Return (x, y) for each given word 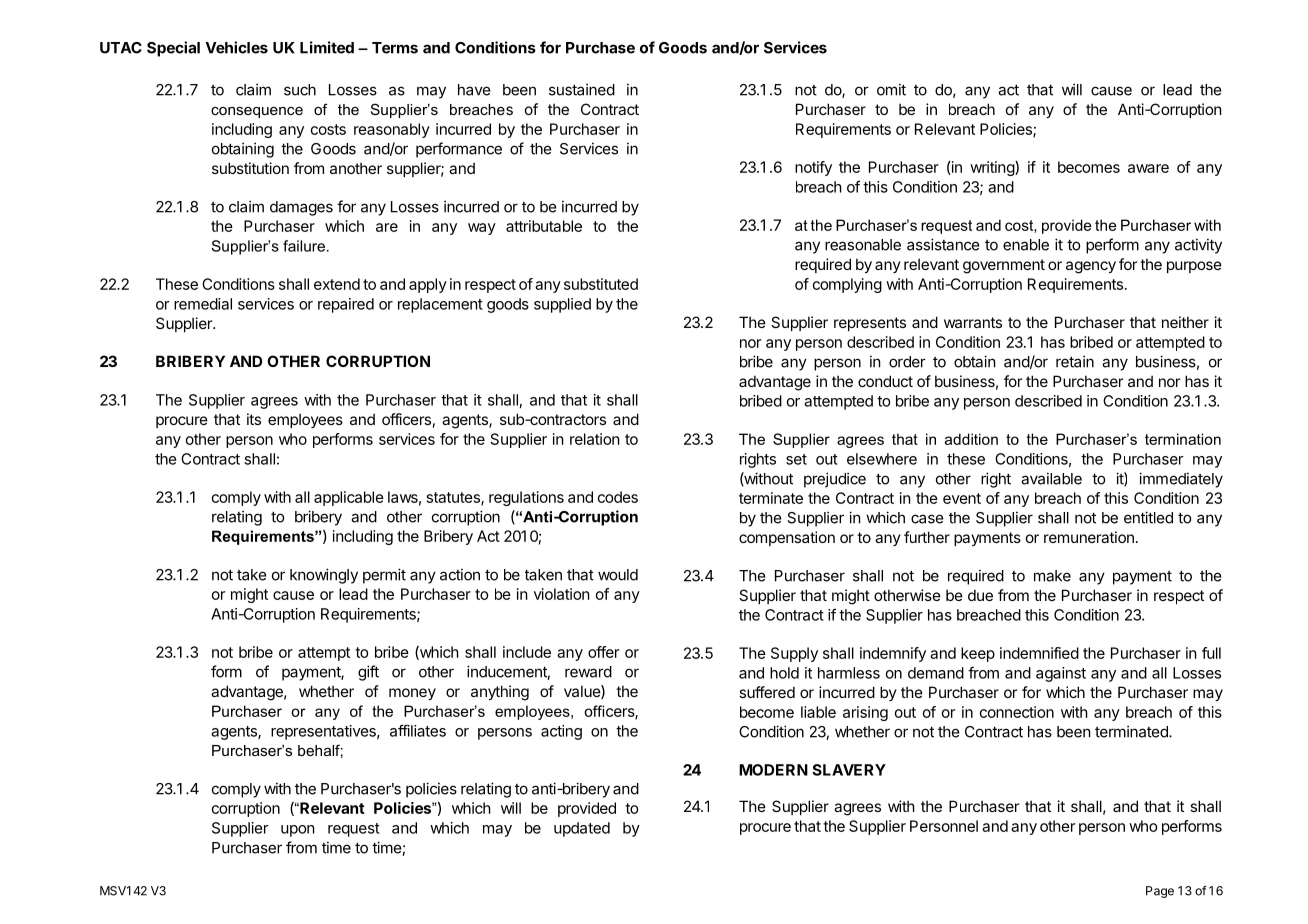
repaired (346, 305)
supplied (562, 305)
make (1052, 576)
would (618, 575)
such (300, 90)
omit (891, 89)
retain (1075, 361)
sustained (582, 89)
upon (298, 831)
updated (582, 829)
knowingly (324, 576)
